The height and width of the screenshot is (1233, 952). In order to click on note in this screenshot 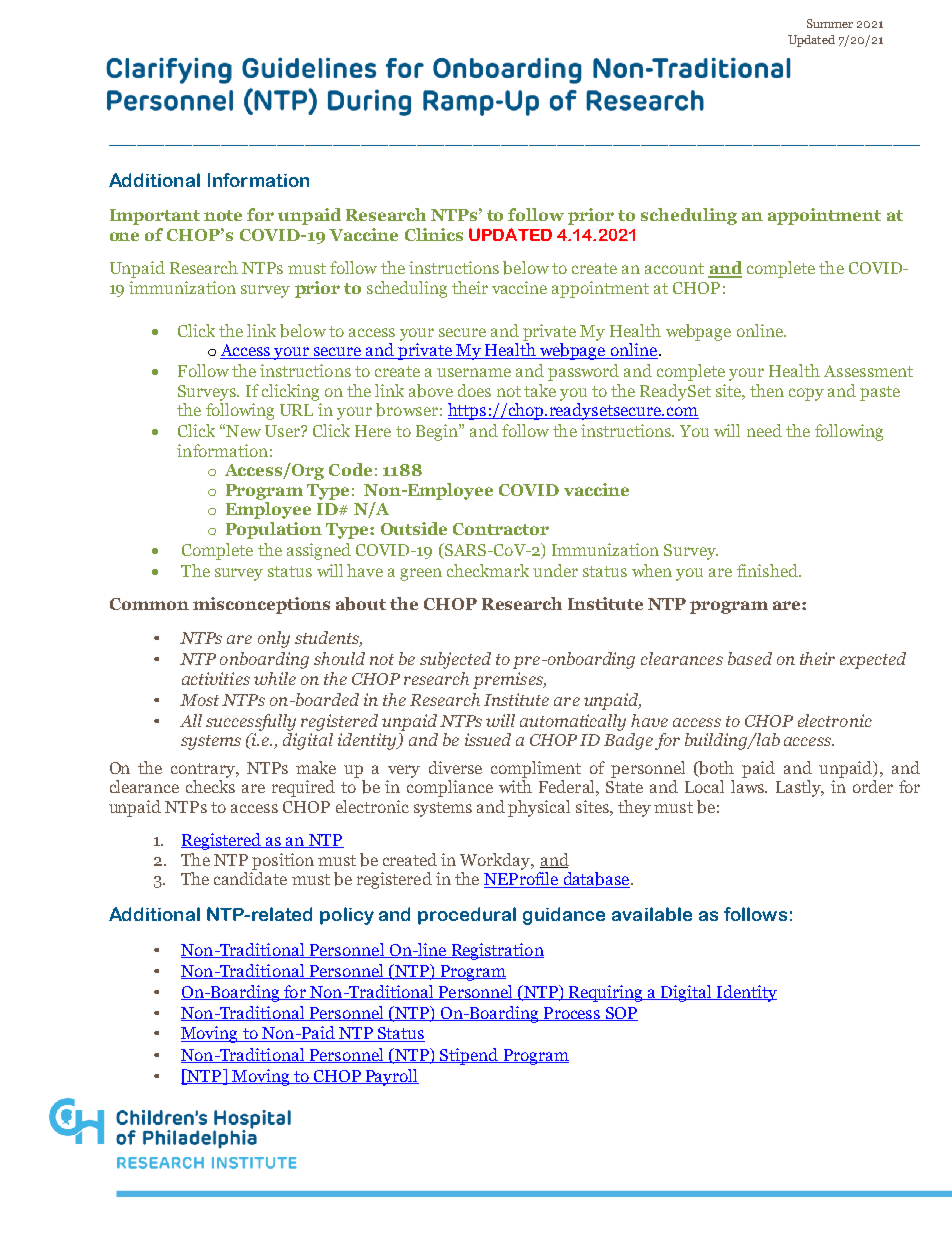, I will do `click(223, 215)`.
